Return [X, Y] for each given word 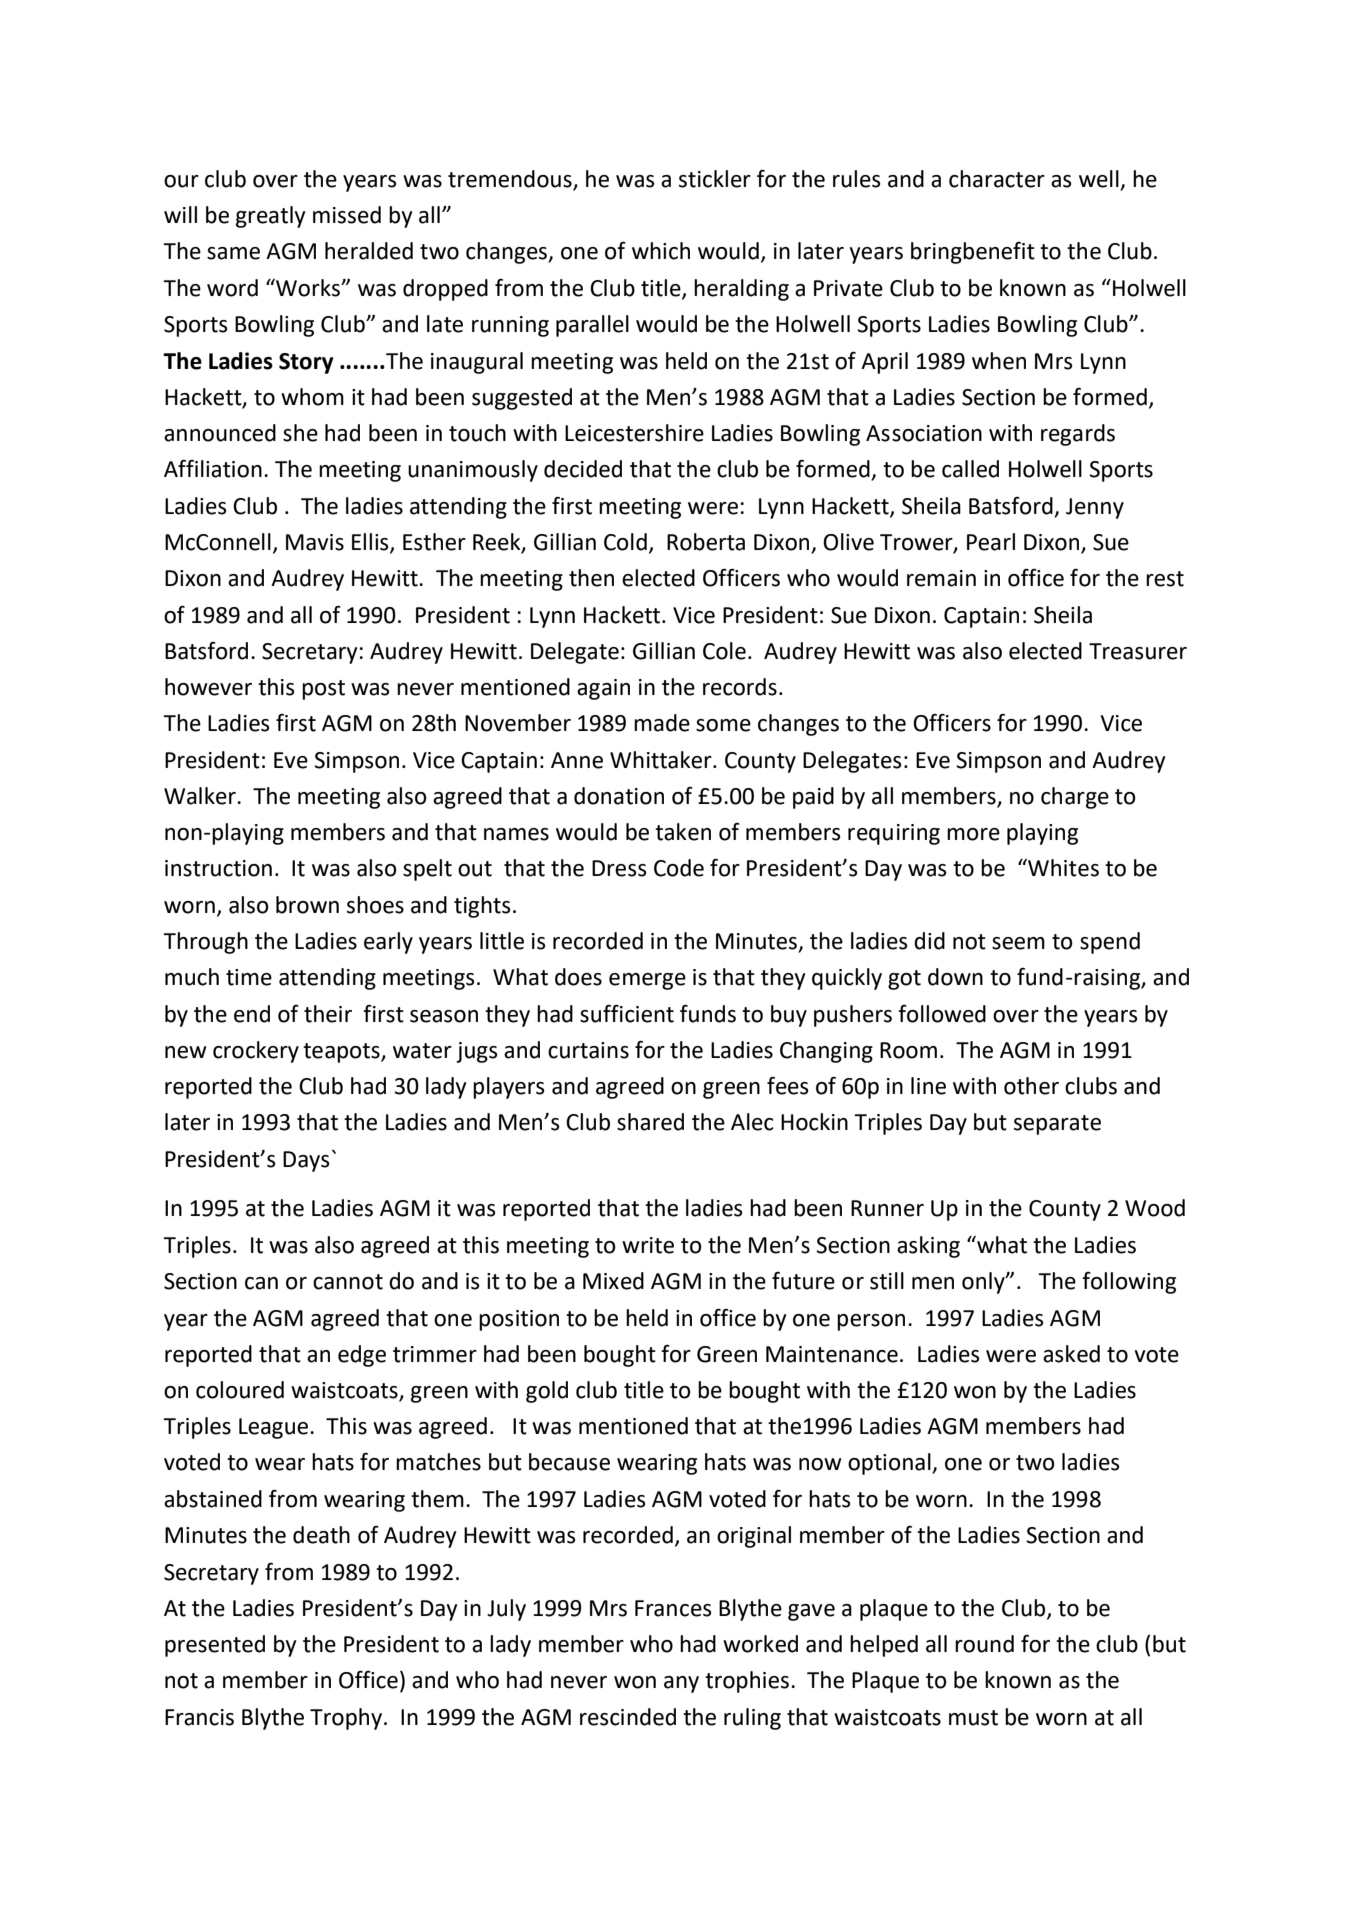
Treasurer [1138, 651]
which [661, 251]
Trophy [346, 1719]
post [323, 690]
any [681, 1684]
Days [306, 1161]
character [997, 179]
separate [1057, 1125]
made [662, 723]
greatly [270, 217]
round [984, 1644]
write [648, 1245]
